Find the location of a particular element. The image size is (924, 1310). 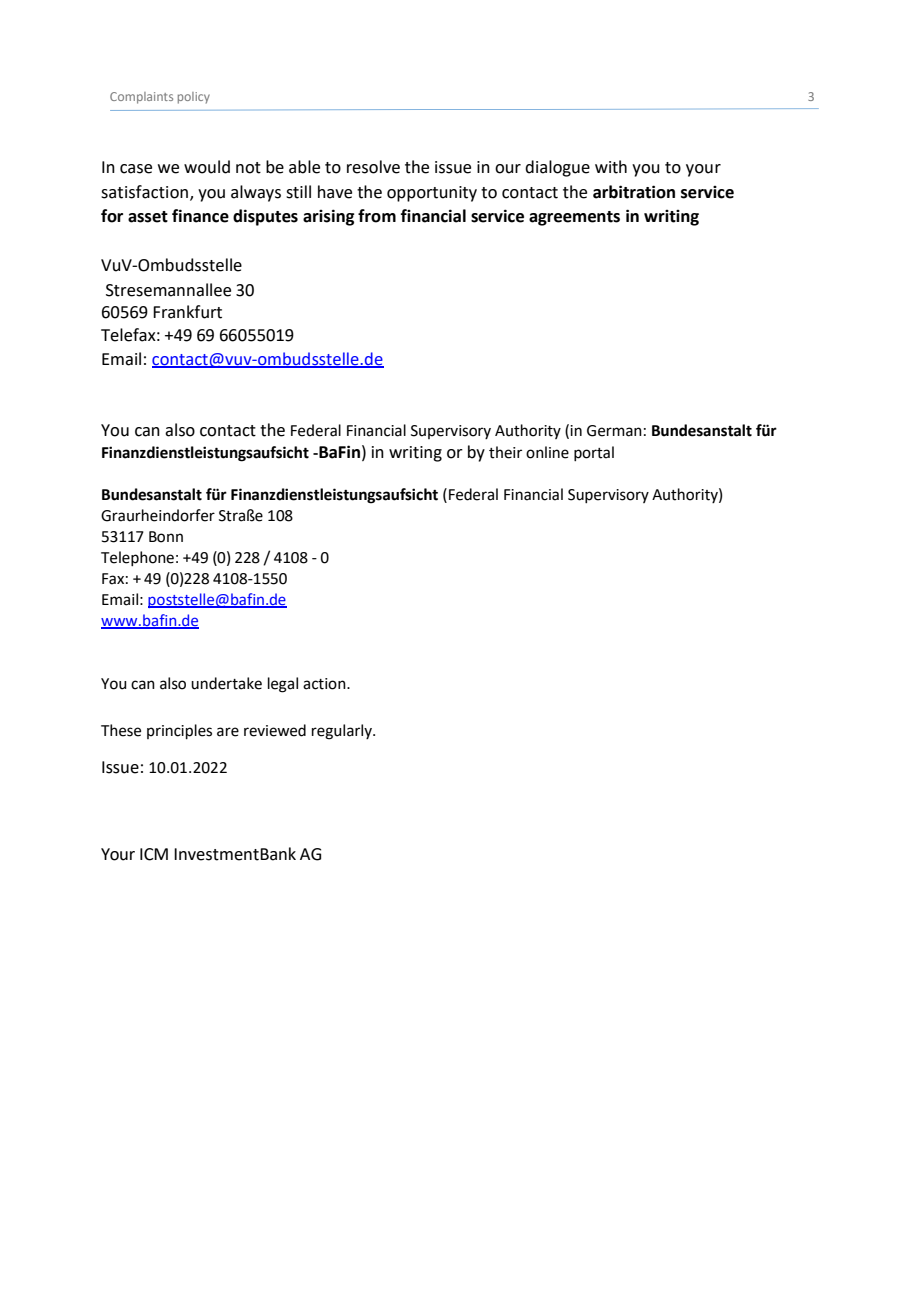

regularly is located at coordinates (343, 732).
